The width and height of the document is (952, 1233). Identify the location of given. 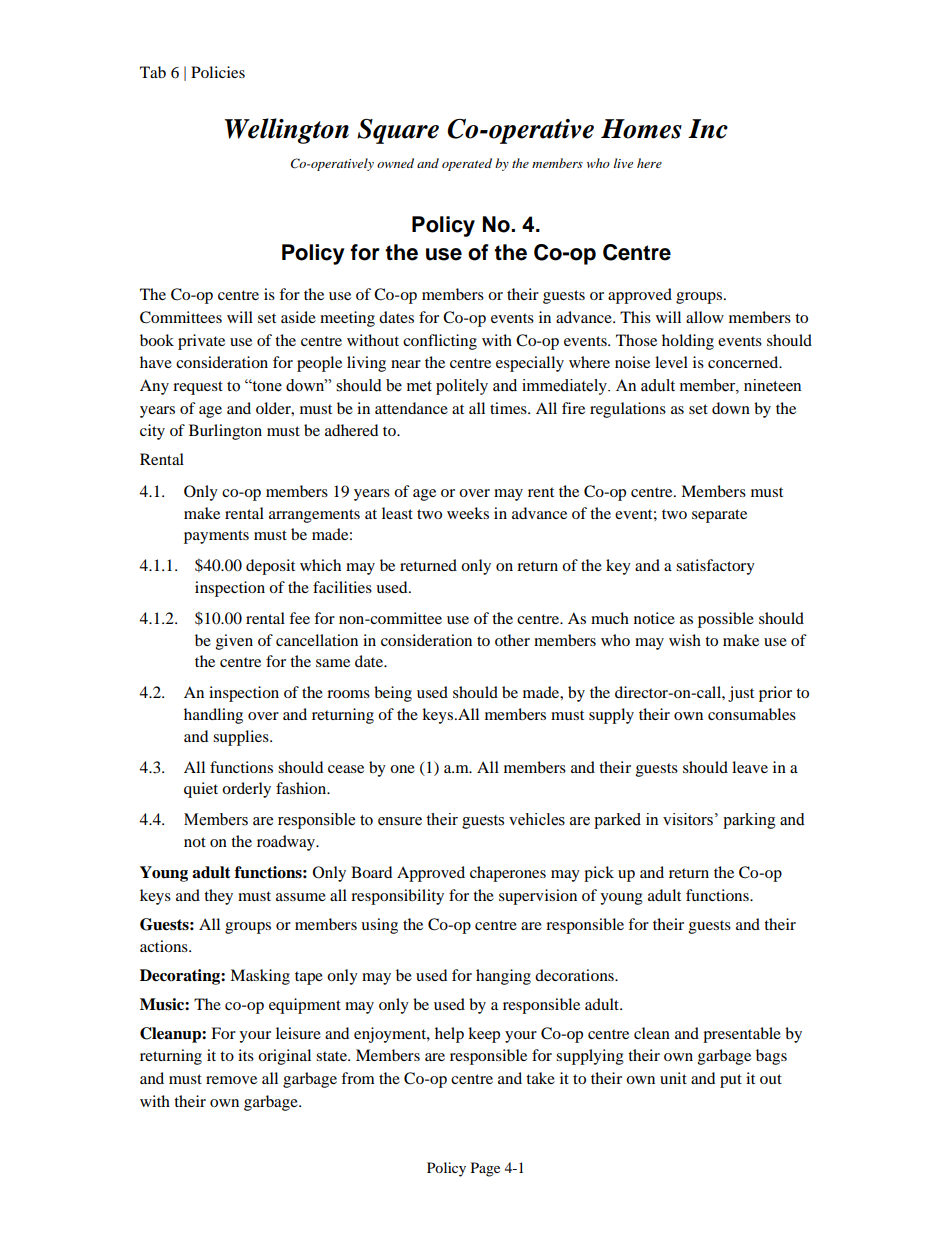
(234, 642).
